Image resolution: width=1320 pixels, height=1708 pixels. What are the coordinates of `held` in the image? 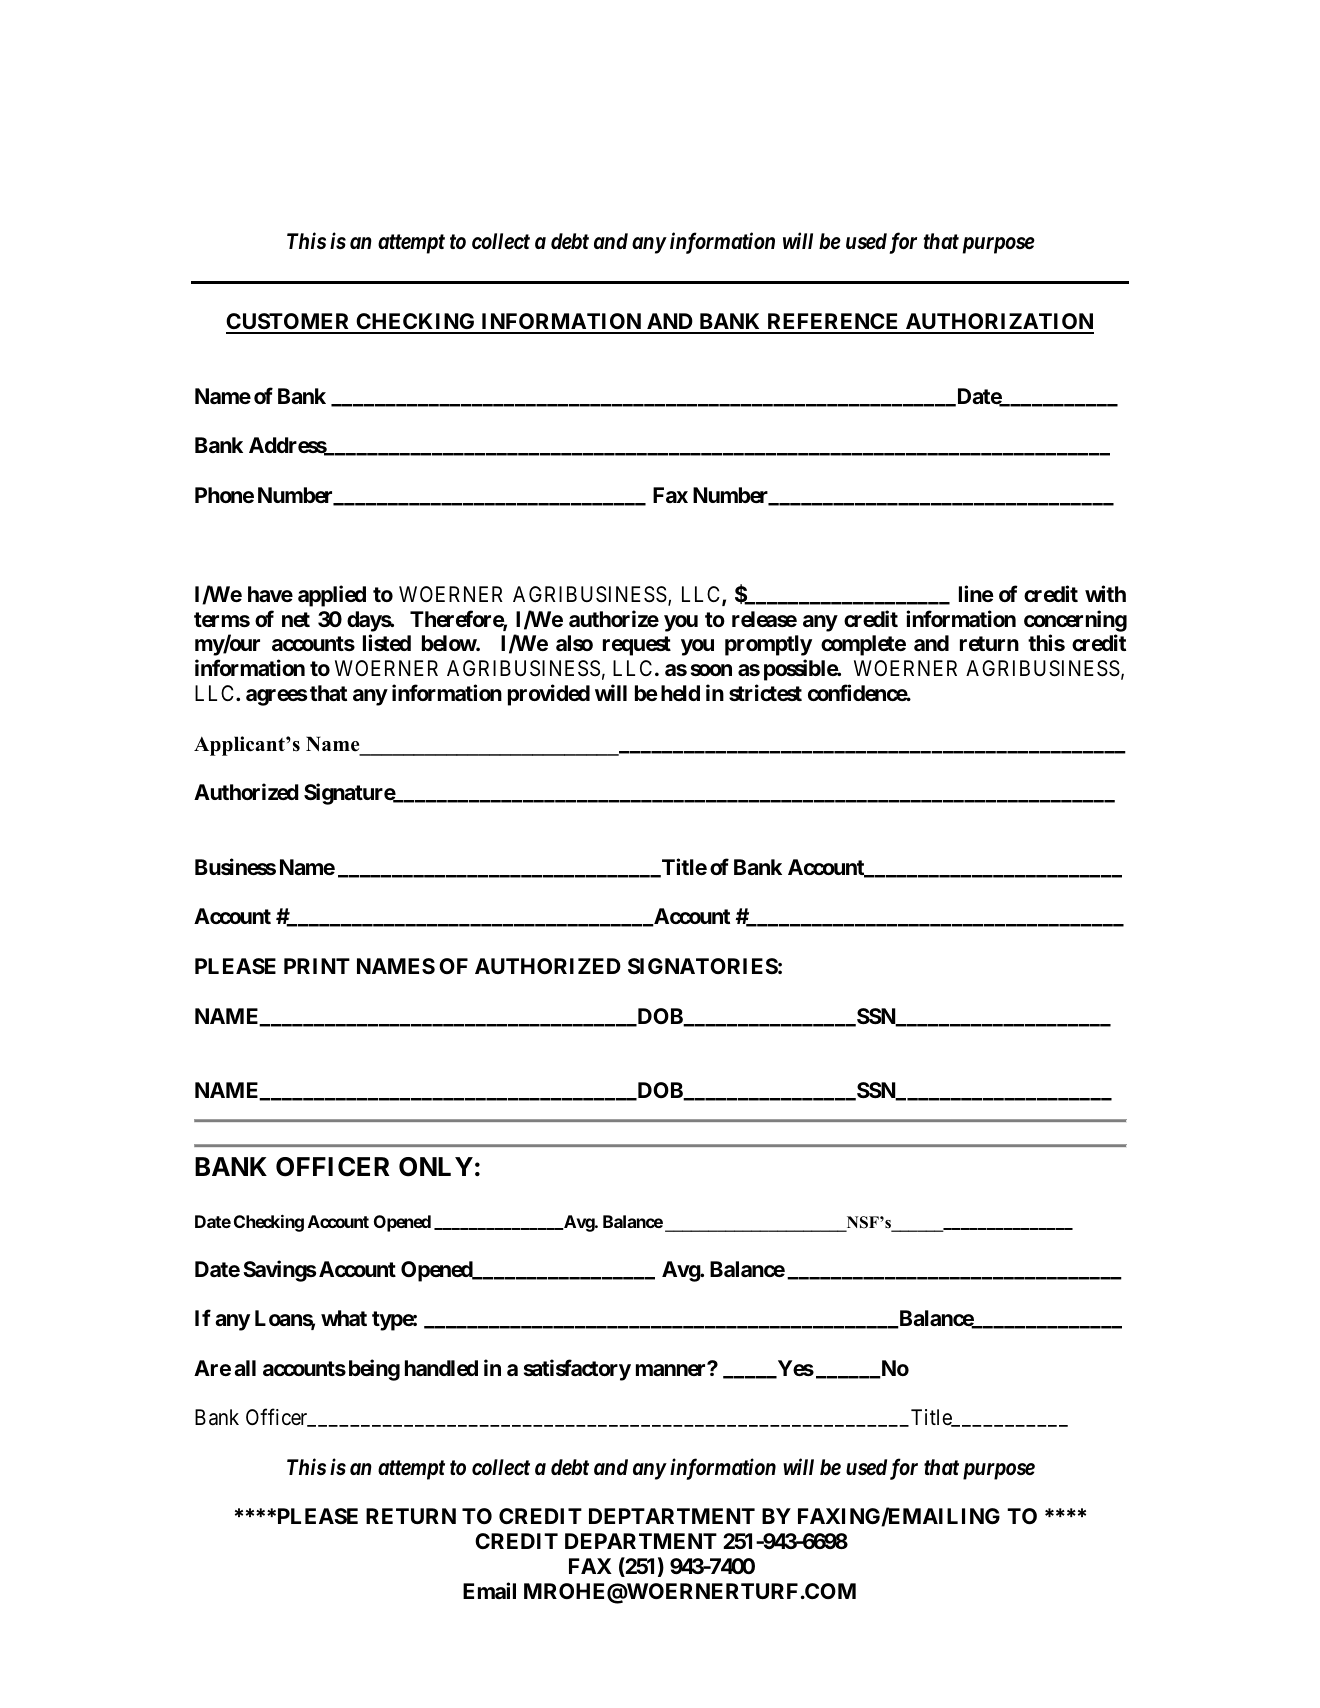 It's located at (680, 693).
